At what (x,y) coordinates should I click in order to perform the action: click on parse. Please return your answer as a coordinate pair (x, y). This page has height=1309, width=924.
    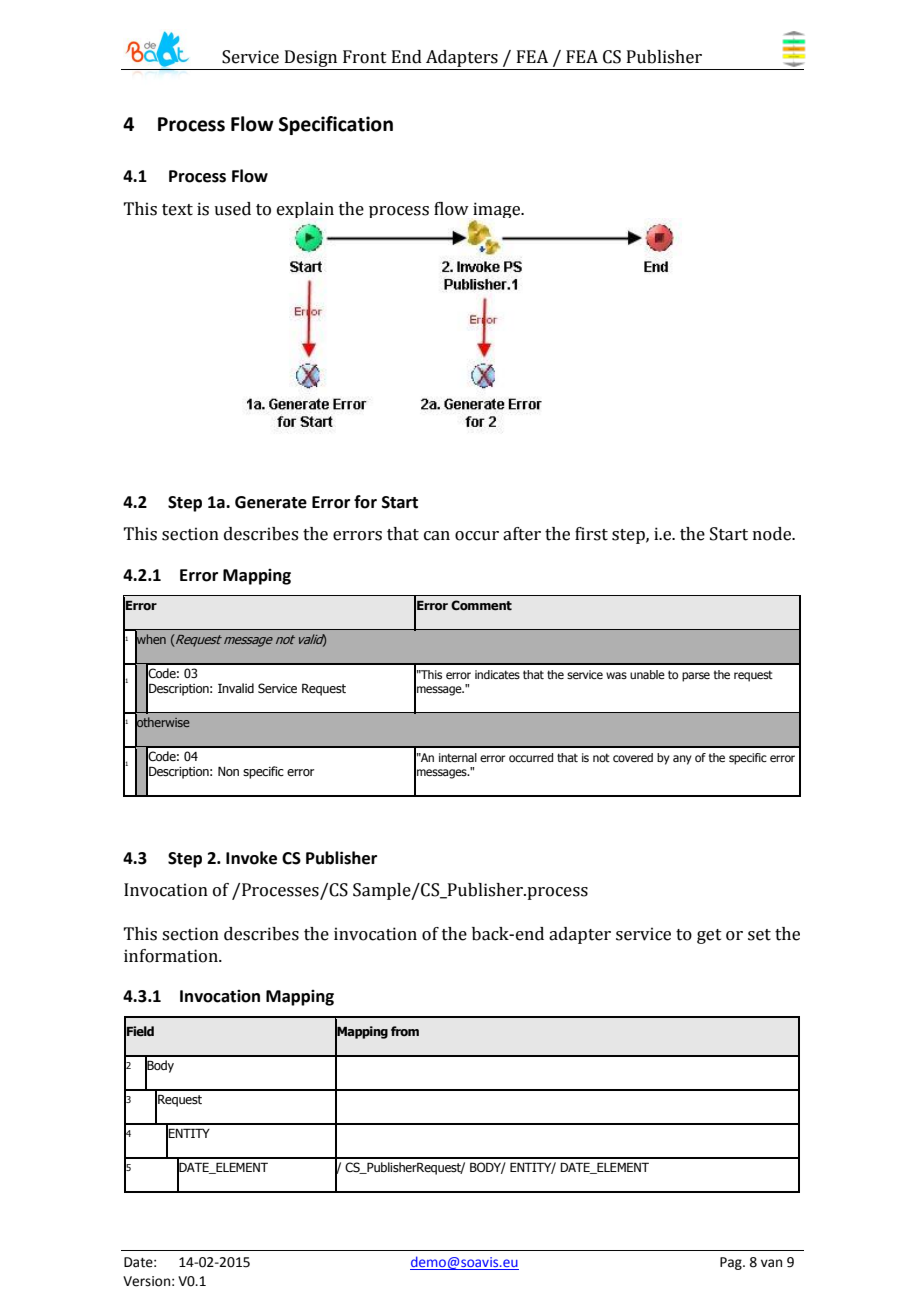
    Looking at the image, I should click on (696, 677).
